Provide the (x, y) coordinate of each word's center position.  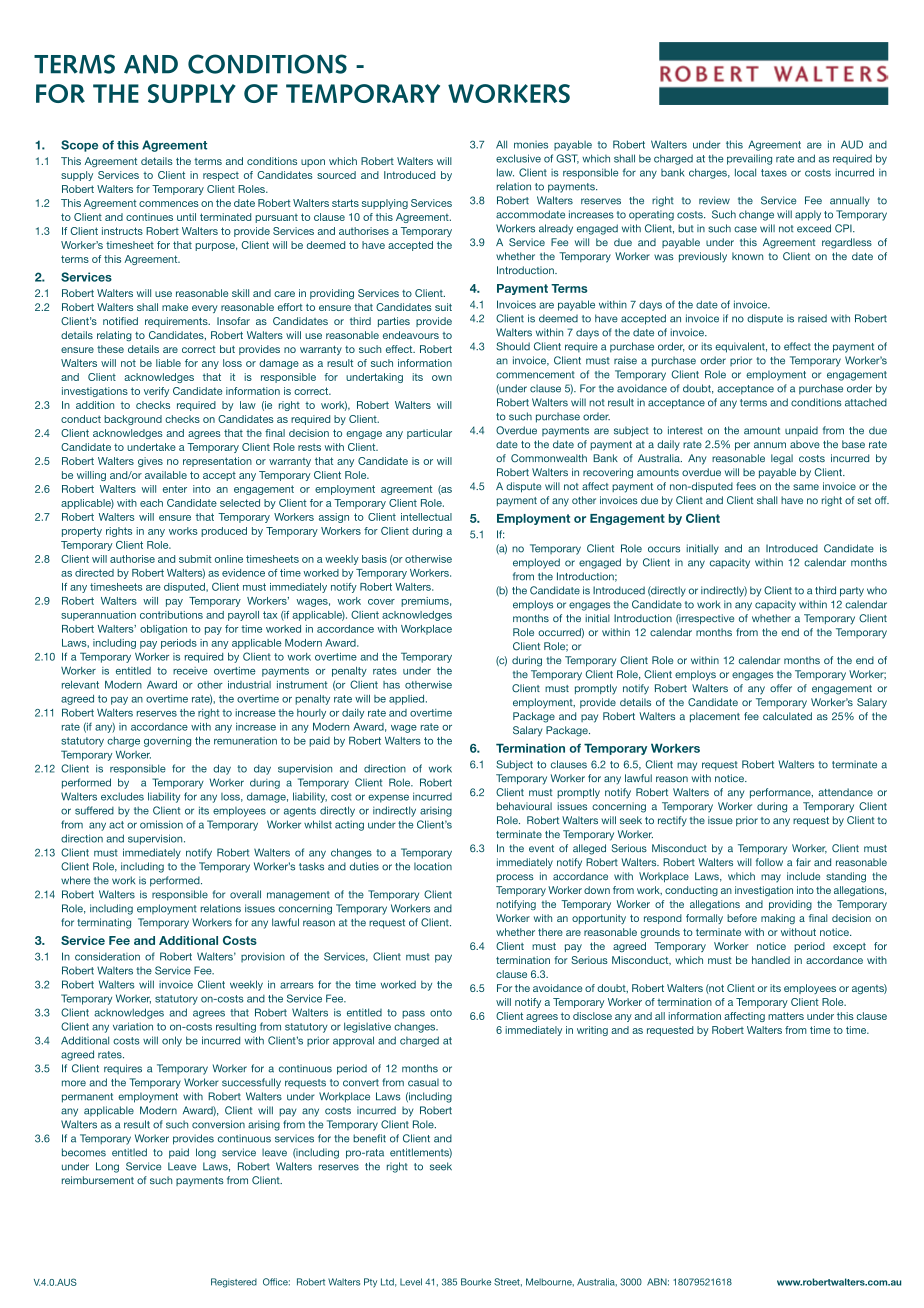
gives (150, 462)
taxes (774, 173)
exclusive (518, 158)
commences (169, 204)
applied (408, 700)
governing (167, 742)
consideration (107, 956)
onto (441, 1013)
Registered (234, 1283)
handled (771, 960)
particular (429, 434)
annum (770, 445)
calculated (787, 716)
